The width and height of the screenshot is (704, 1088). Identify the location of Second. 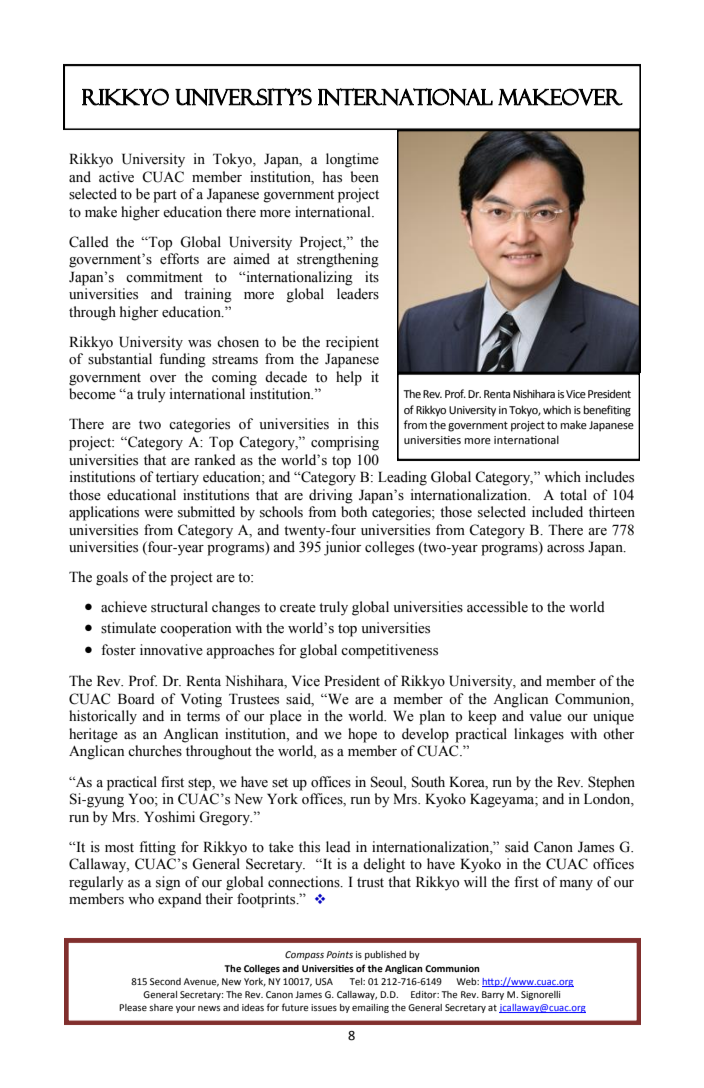
(165, 981).
